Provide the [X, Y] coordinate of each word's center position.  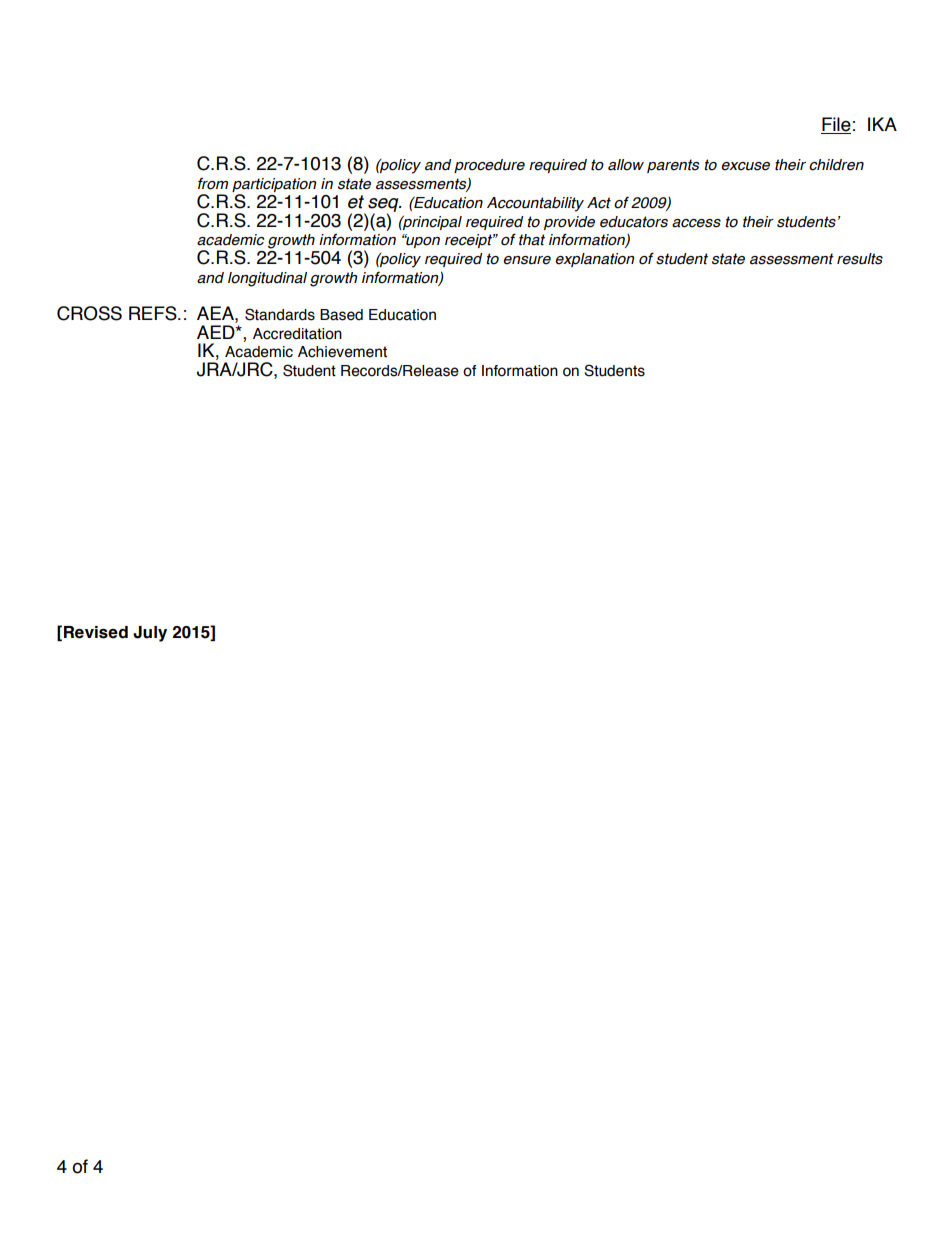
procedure [489, 166]
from [213, 183]
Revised [96, 632]
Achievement [342, 352]
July [150, 634]
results [860, 259]
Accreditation [297, 334]
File [836, 125]
